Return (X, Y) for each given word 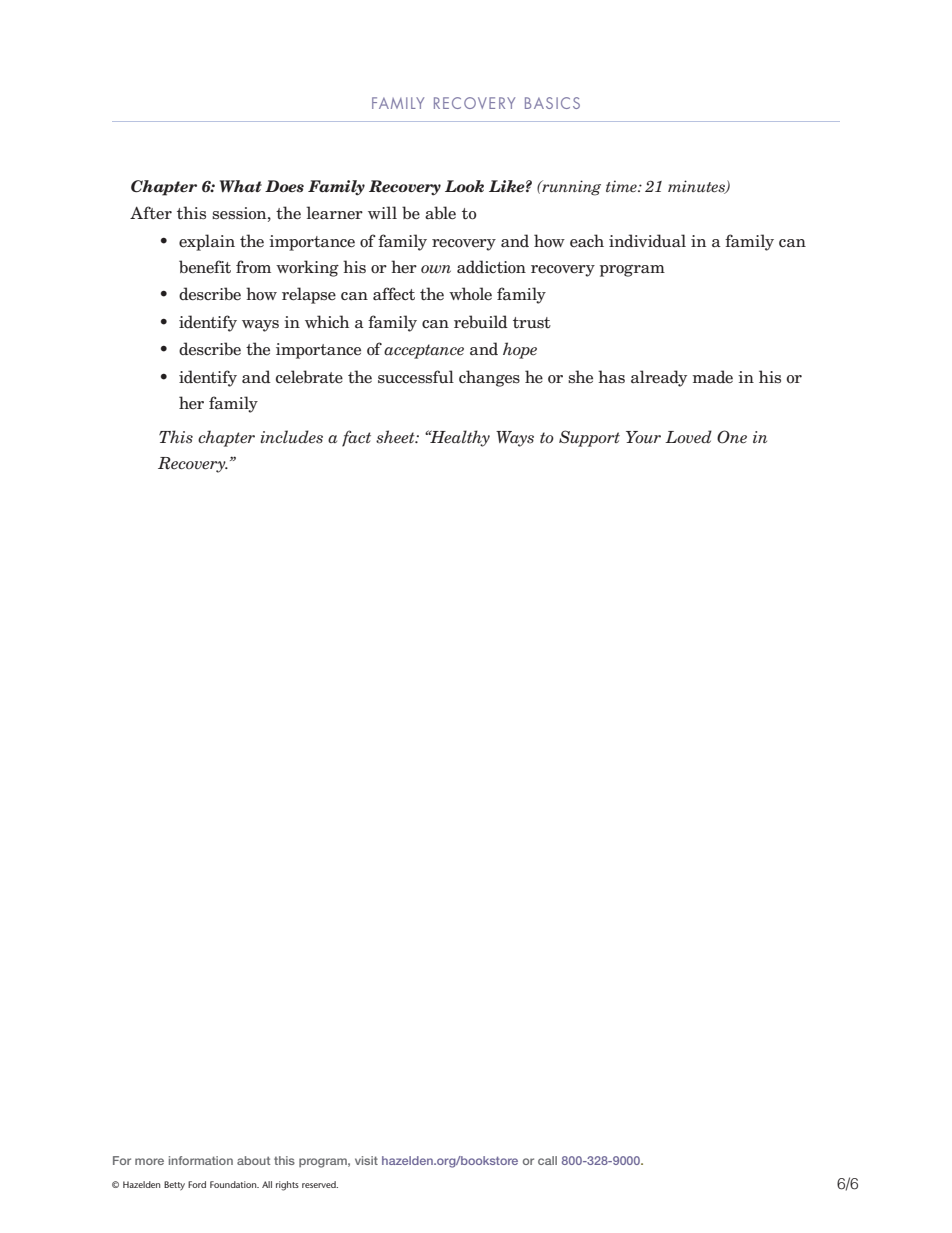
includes (291, 437)
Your (643, 437)
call (547, 1160)
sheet (396, 437)
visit (366, 1160)
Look (464, 186)
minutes (697, 187)
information (201, 1160)
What (241, 186)
